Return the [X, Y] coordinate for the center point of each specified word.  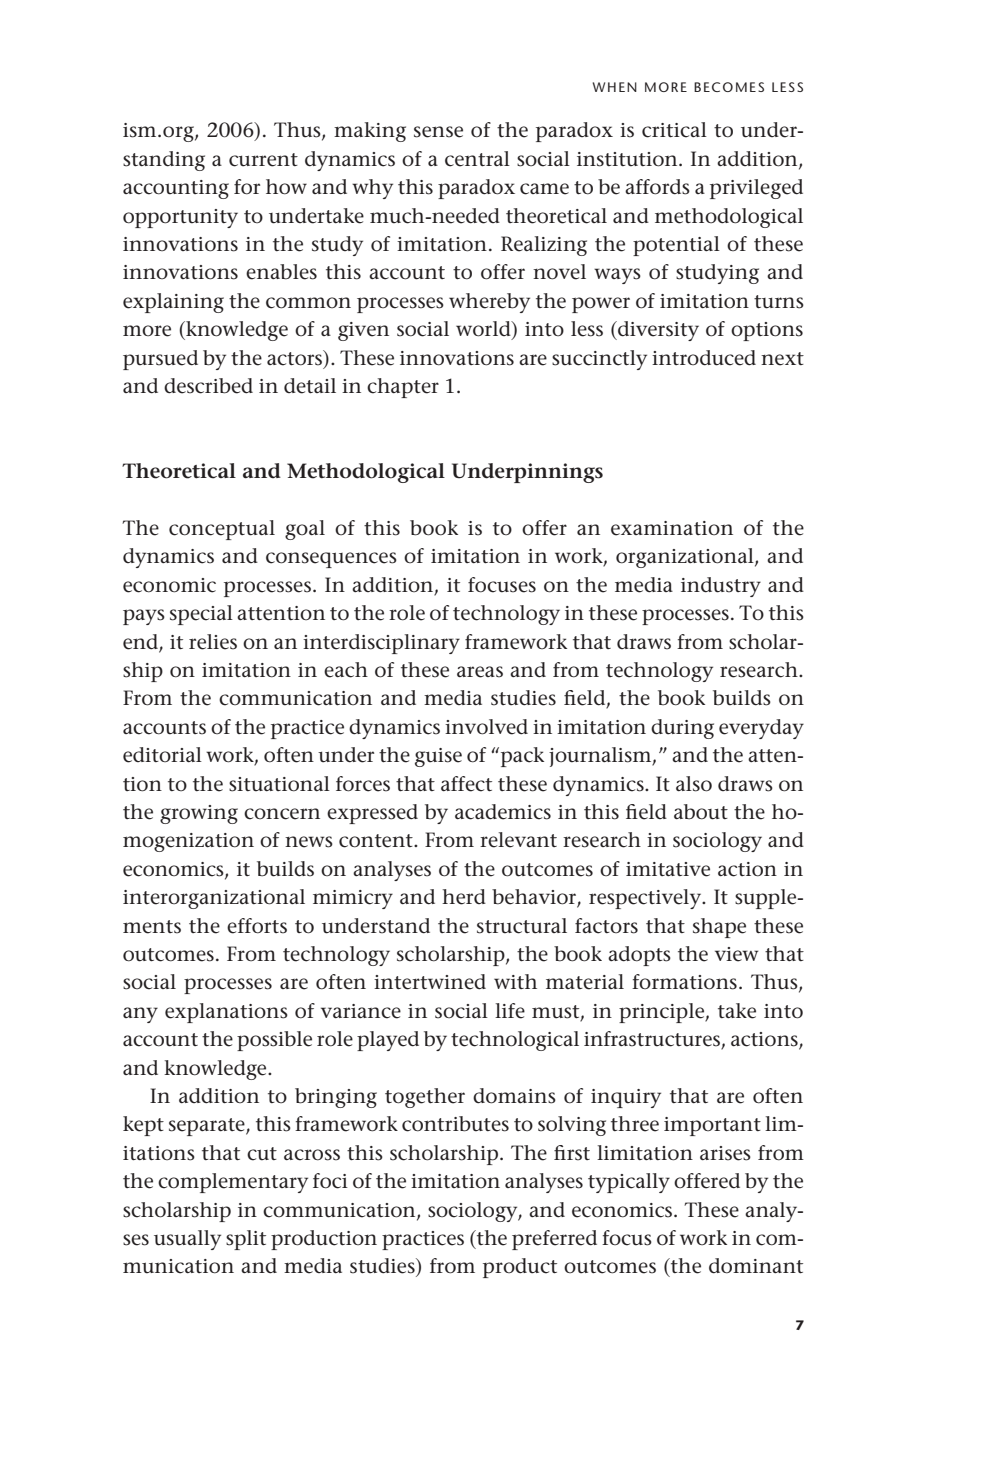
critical [674, 130]
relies [213, 642]
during [682, 729]
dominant [756, 1266]
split [246, 1240]
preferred [554, 1240]
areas [480, 672]
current [263, 160]
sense [438, 132]
